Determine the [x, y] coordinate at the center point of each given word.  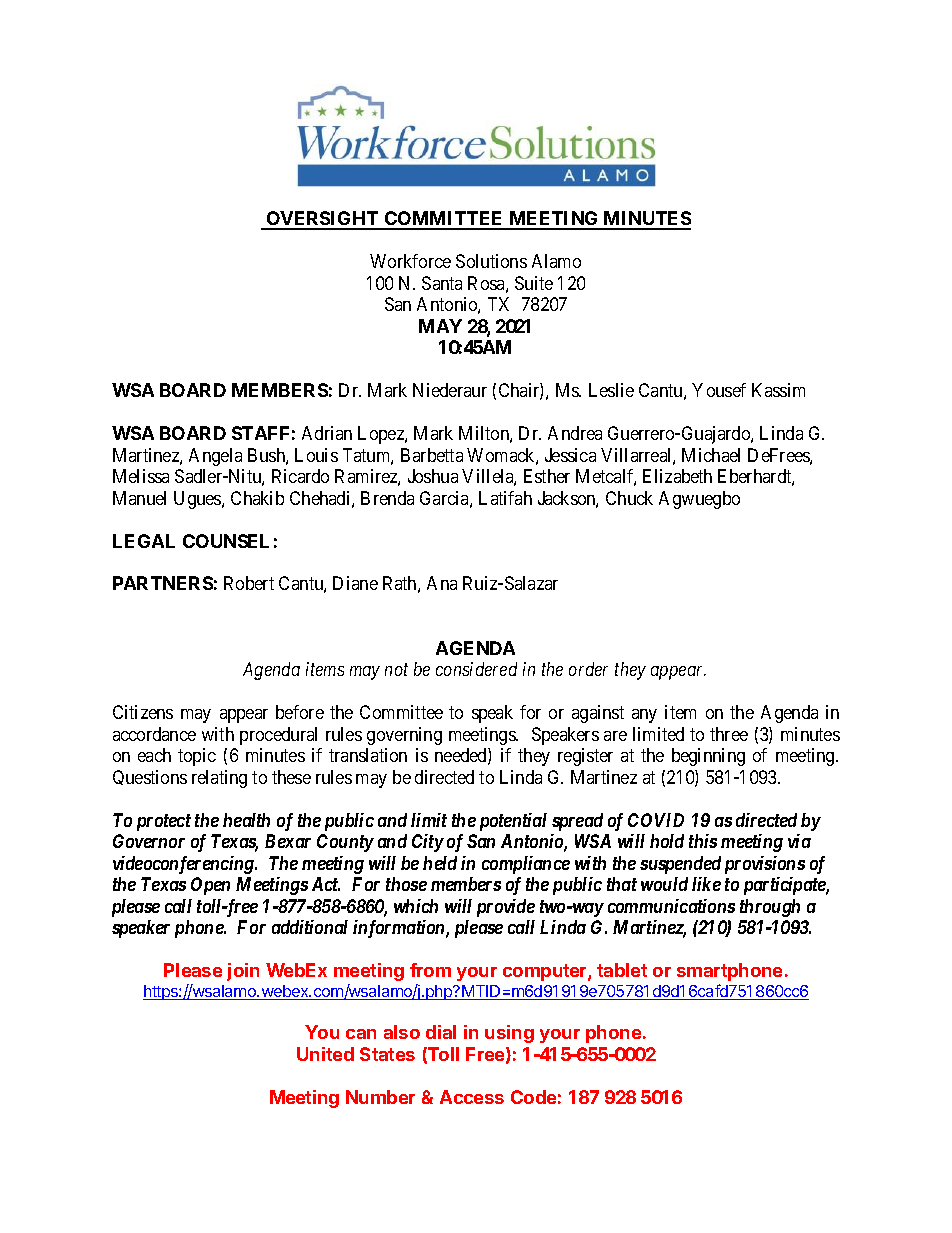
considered [476, 669]
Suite [534, 283]
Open [210, 886]
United [325, 1054]
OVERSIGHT [322, 220]
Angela [215, 457]
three [729, 734]
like [706, 884]
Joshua [433, 476]
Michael [711, 455]
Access [472, 1097]
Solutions [491, 261]
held [440, 863]
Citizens [143, 712]
